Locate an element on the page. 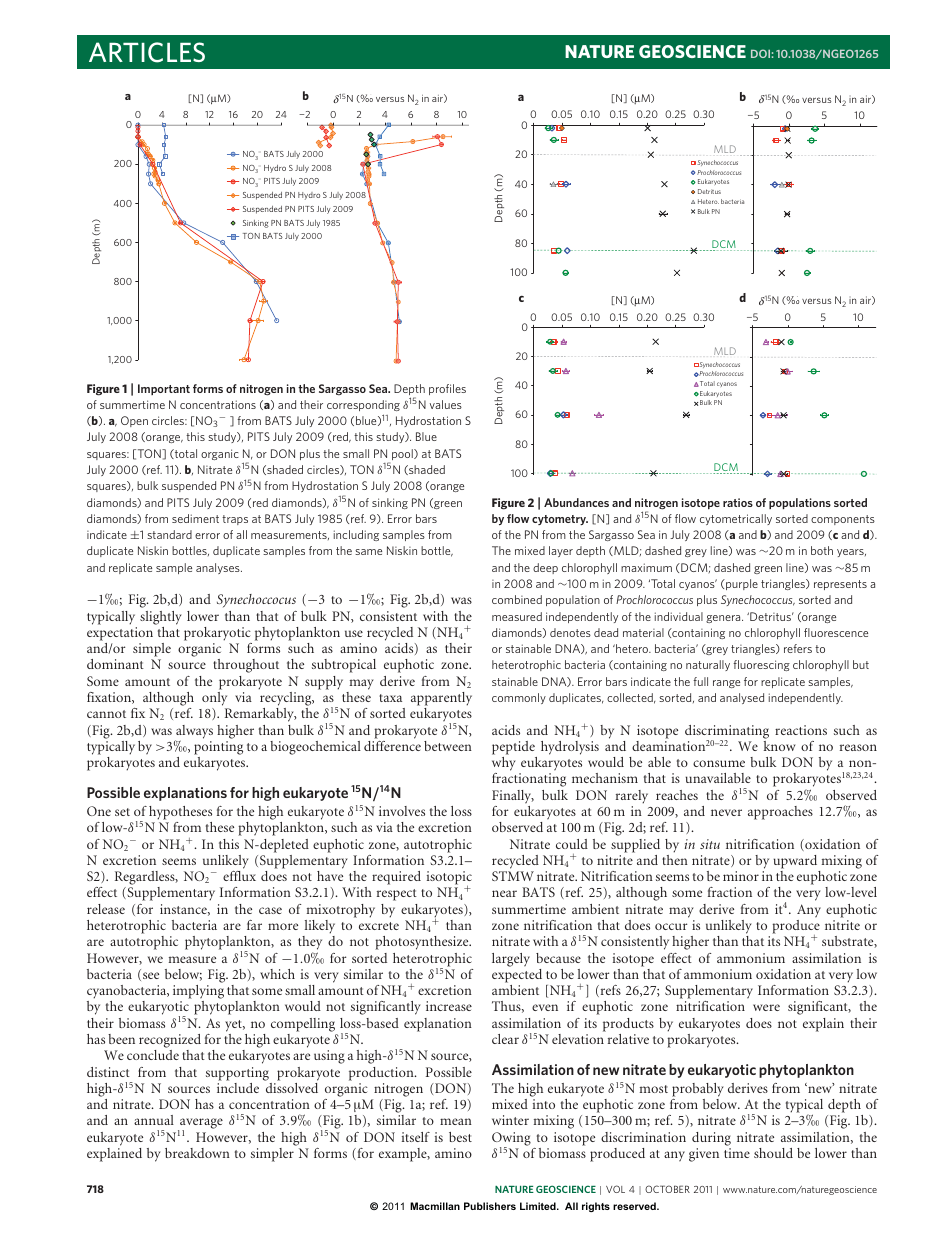 Image resolution: width=952 pixels, height=1233 pixels. refers is located at coordinates (798, 648).
